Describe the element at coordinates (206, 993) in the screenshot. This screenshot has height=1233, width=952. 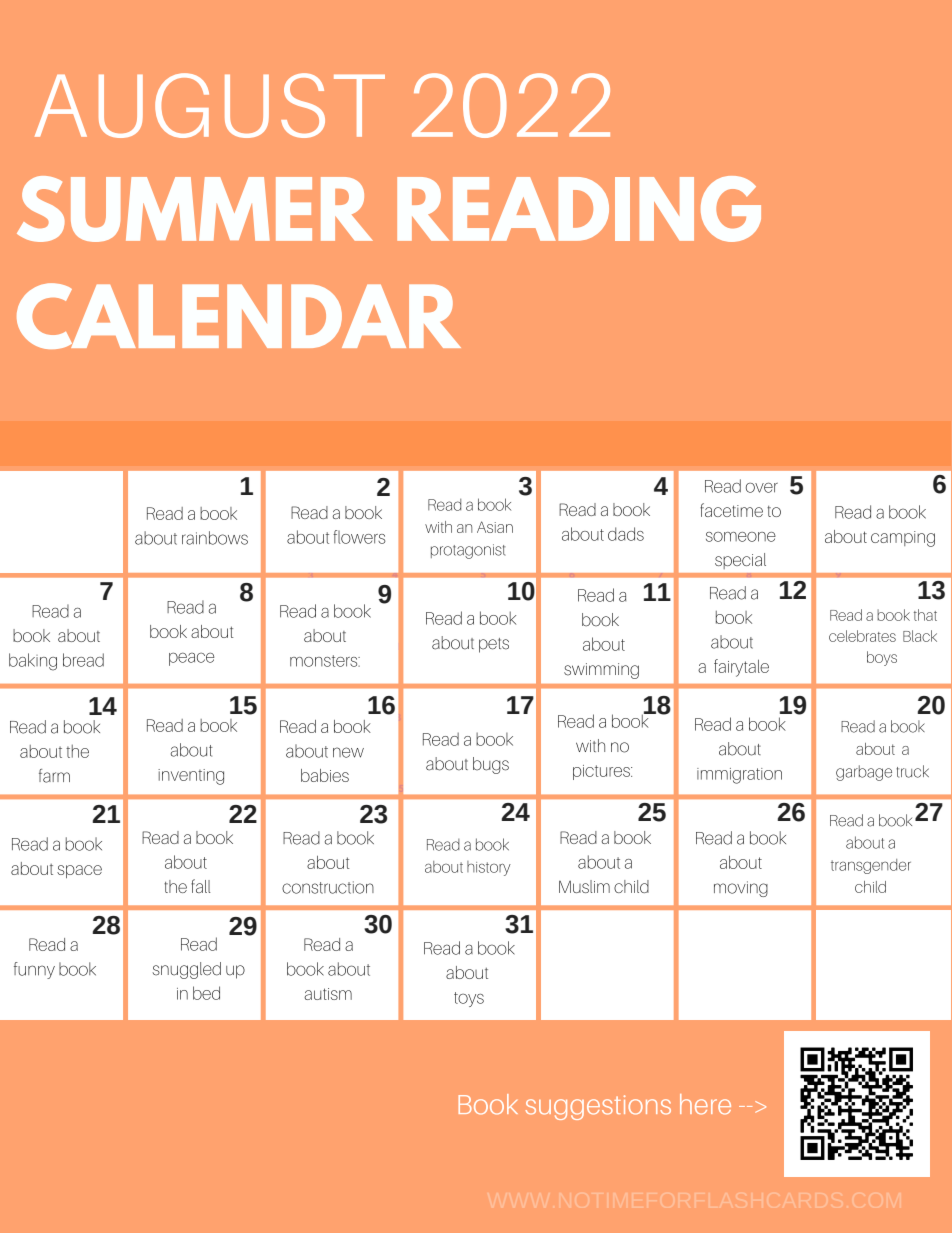
I see `bed` at that location.
